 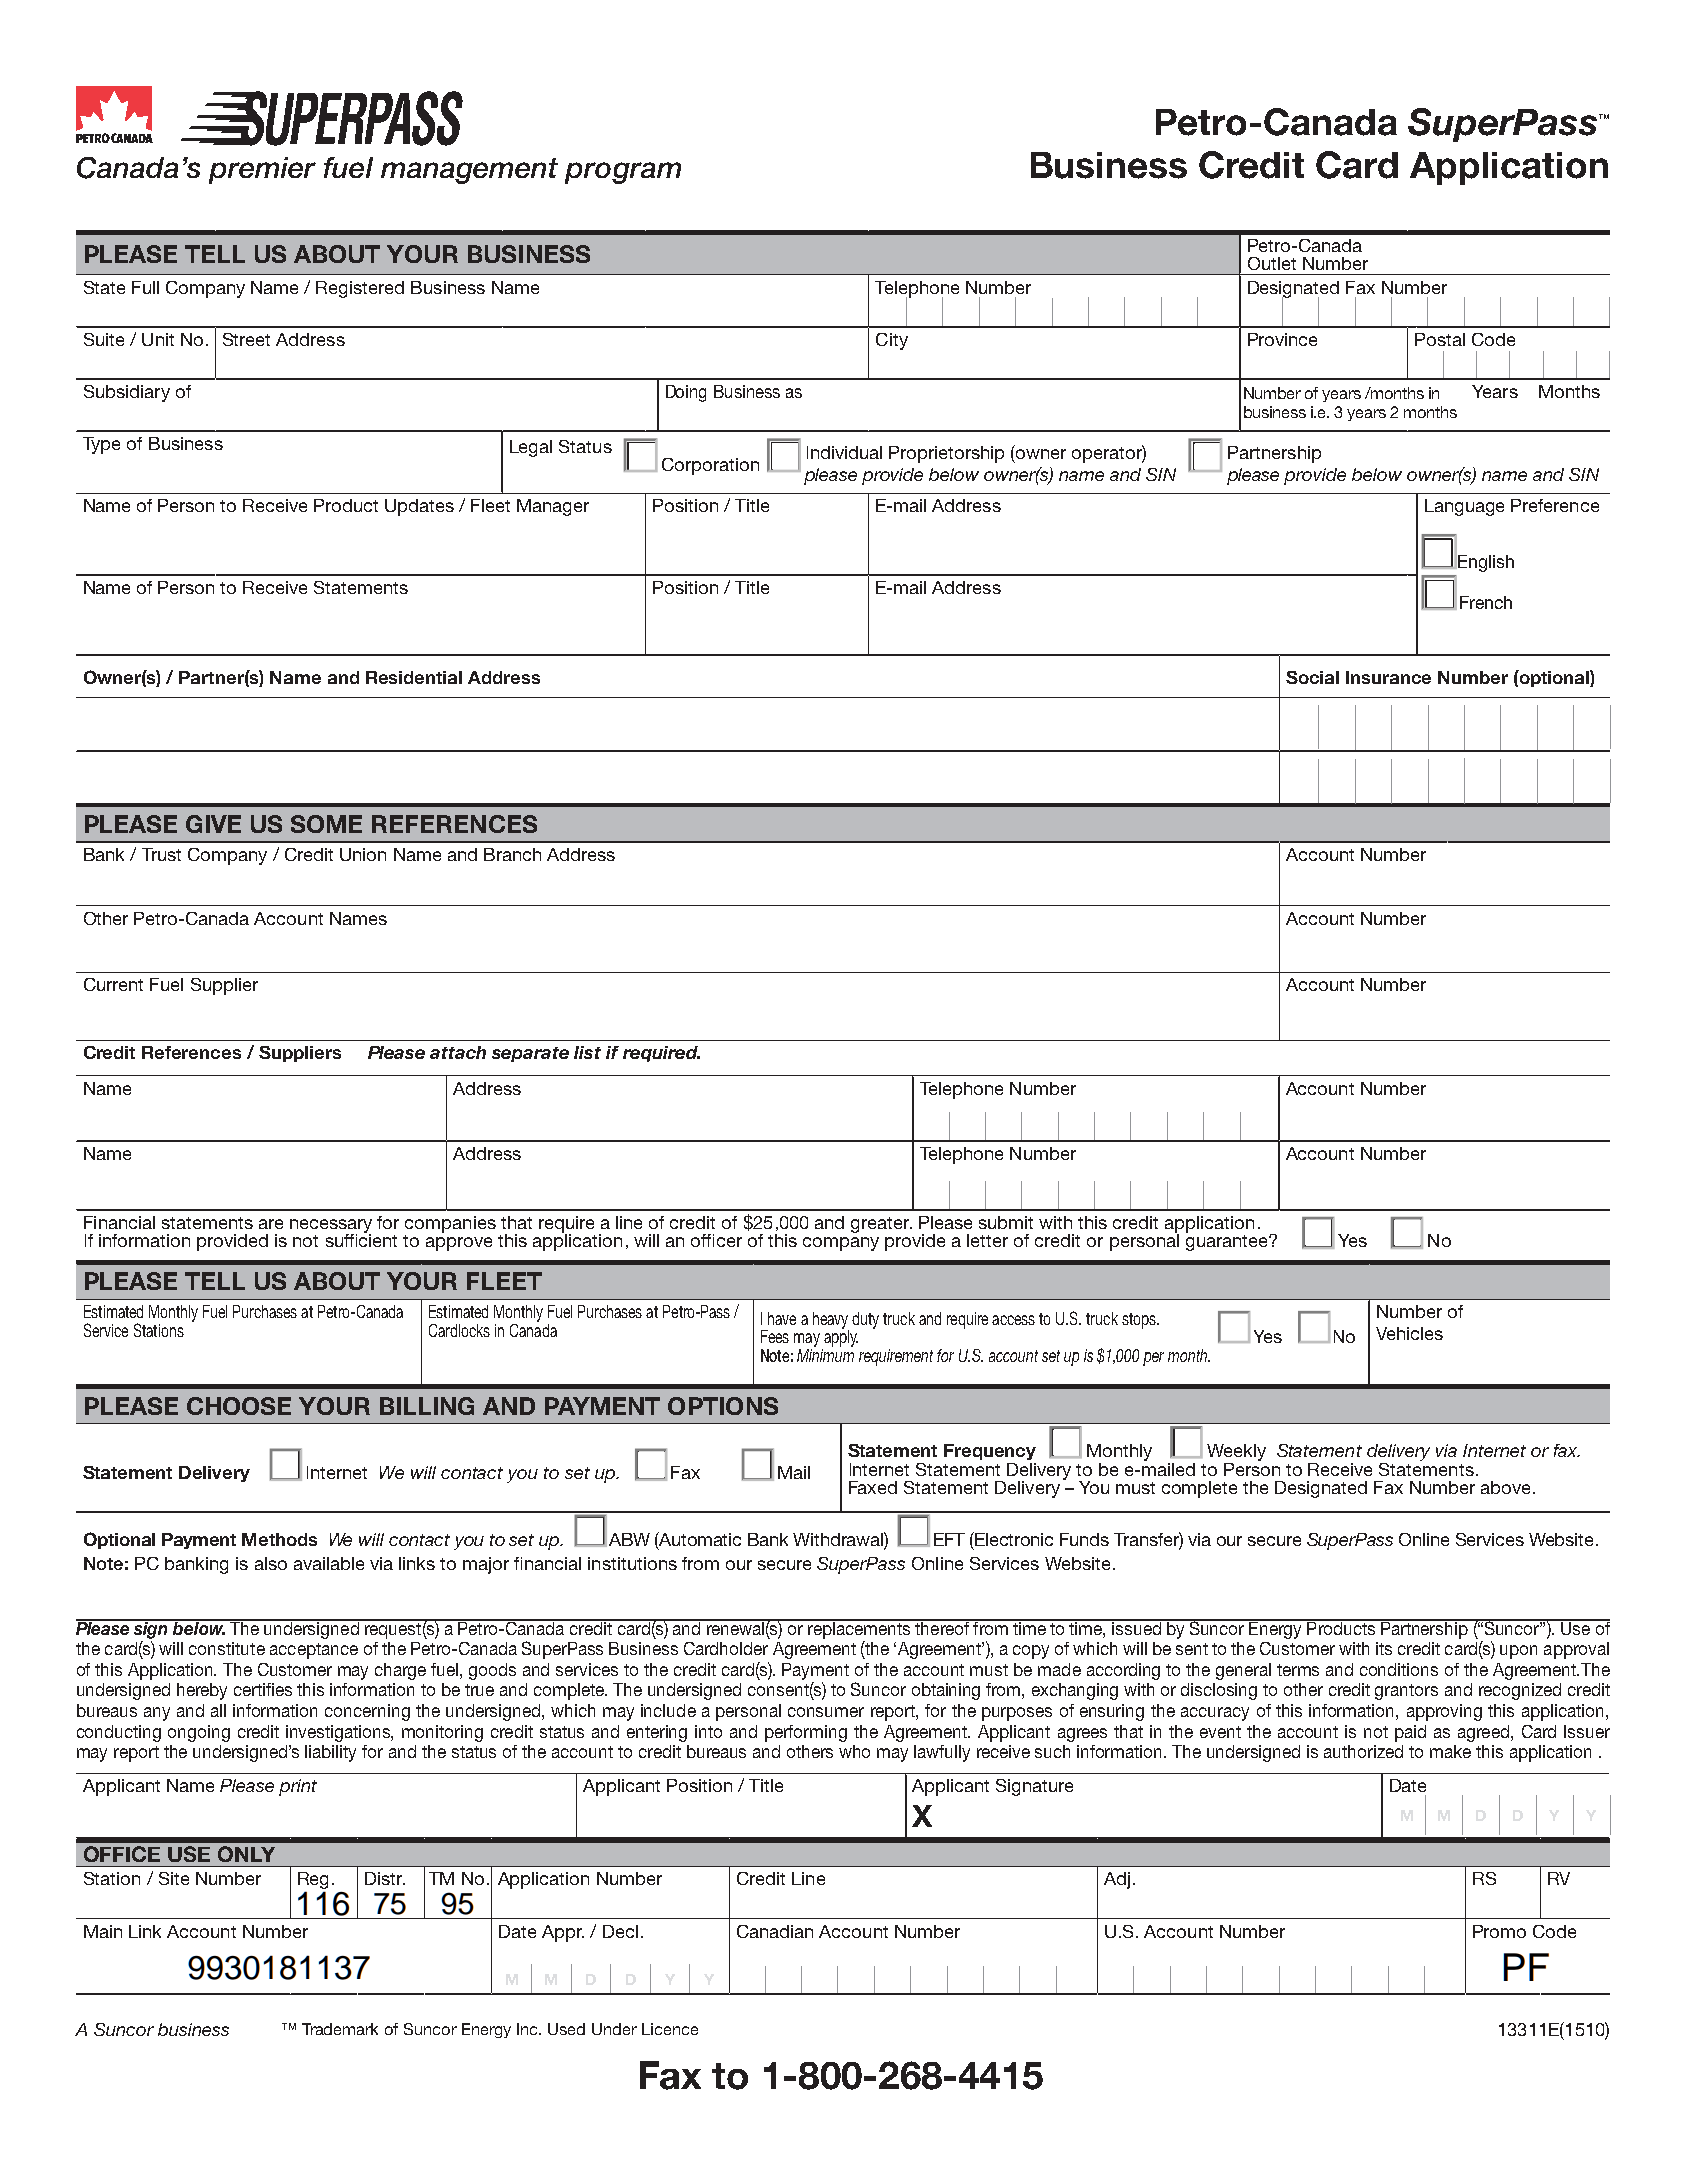 I want to click on Canadian, so click(x=775, y=1931).
